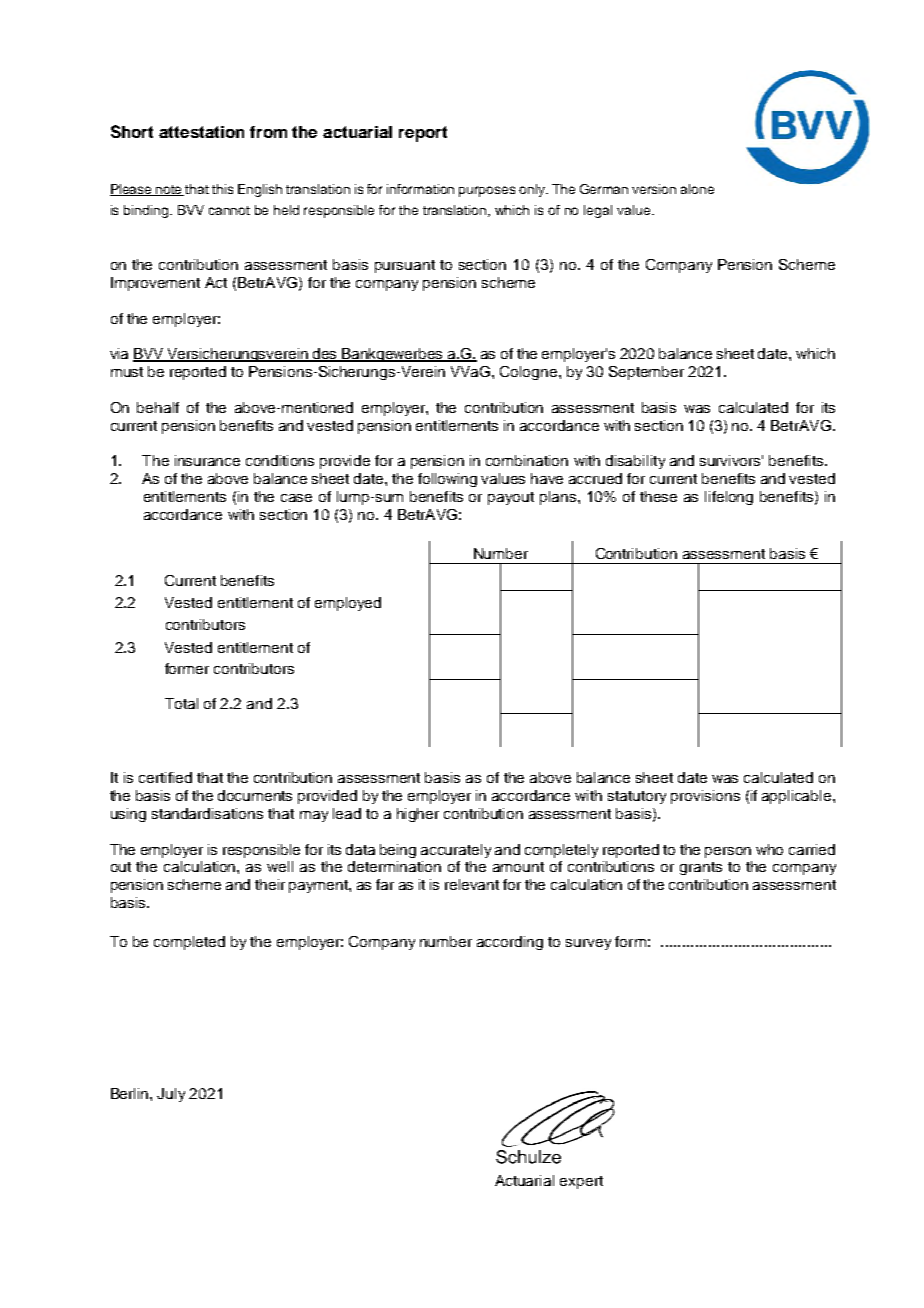 Image resolution: width=924 pixels, height=1308 pixels. Describe the element at coordinates (171, 1095) in the image. I see `July` at that location.
